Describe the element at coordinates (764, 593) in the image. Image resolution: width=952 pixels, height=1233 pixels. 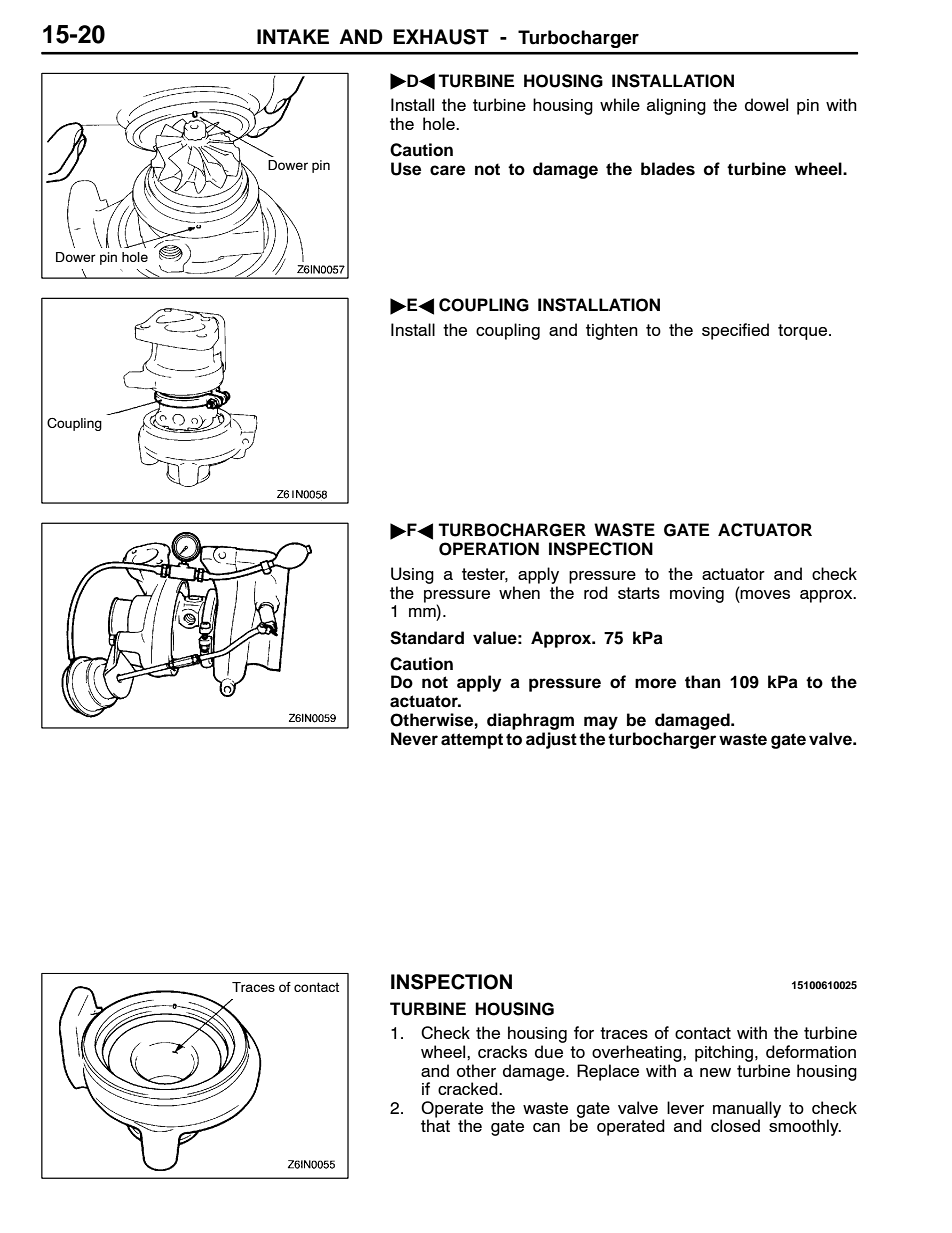
I see `moves` at that location.
